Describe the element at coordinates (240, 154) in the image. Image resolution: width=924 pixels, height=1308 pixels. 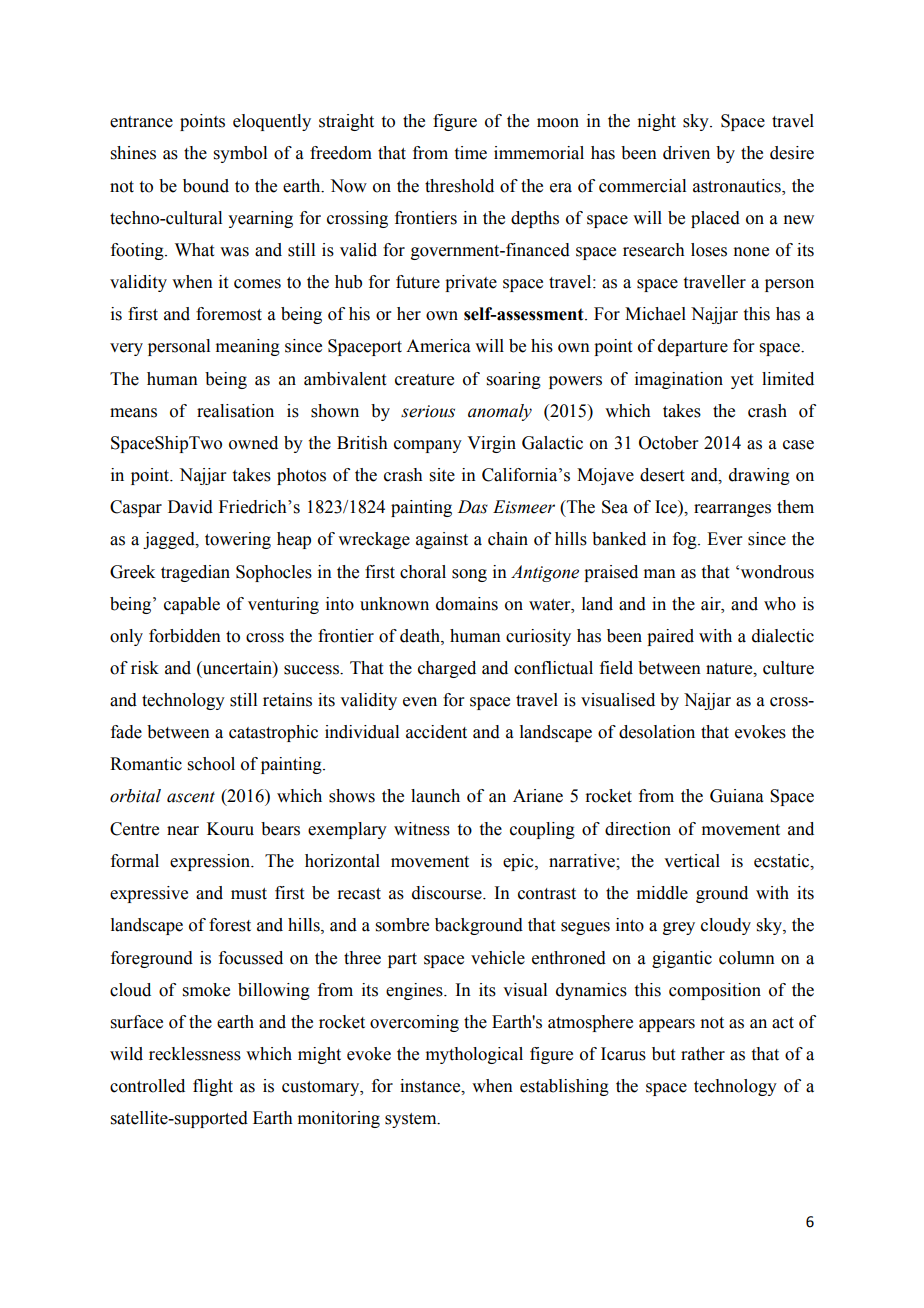
I see `symbol` at that location.
